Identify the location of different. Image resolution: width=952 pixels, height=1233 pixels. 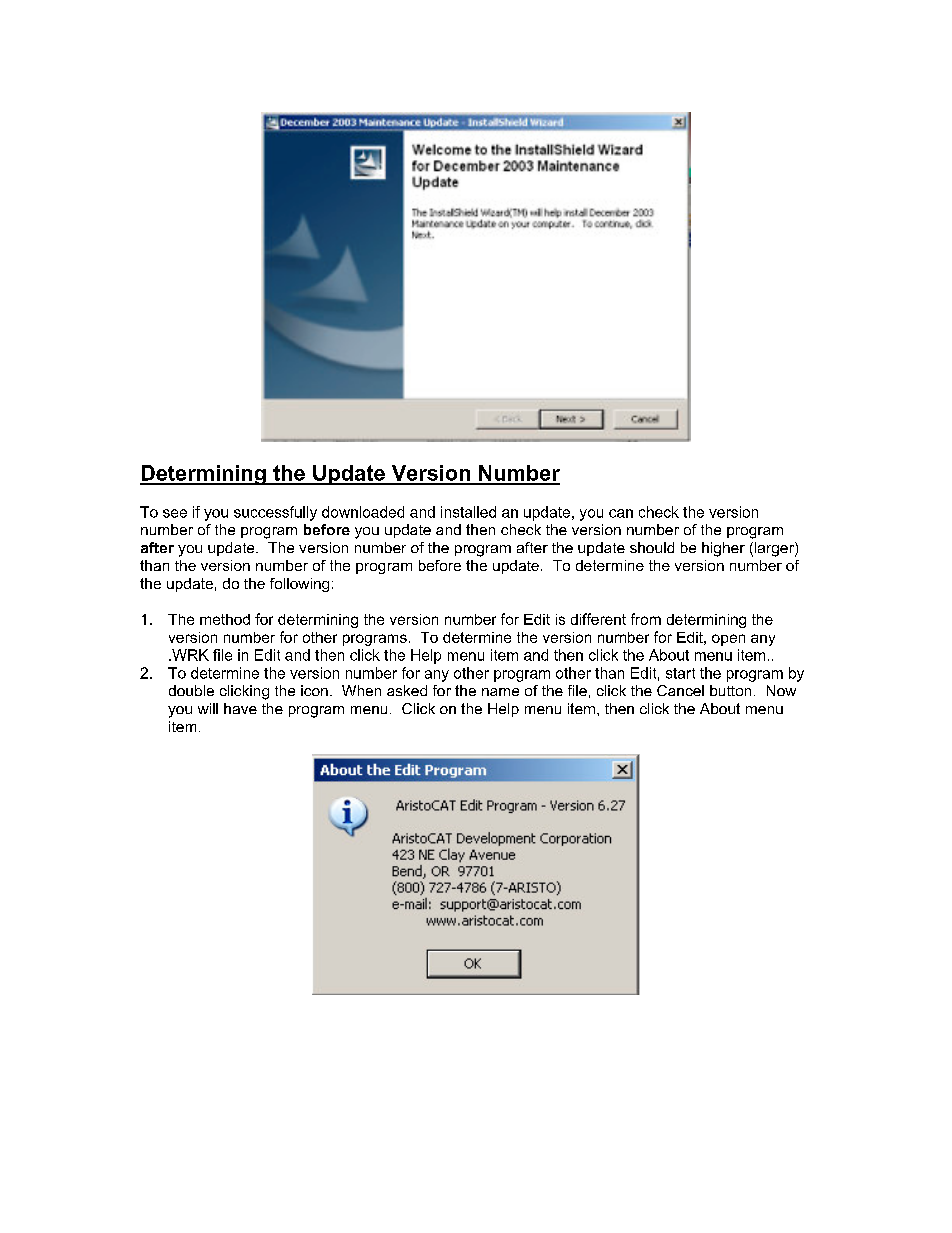
(598, 619).
